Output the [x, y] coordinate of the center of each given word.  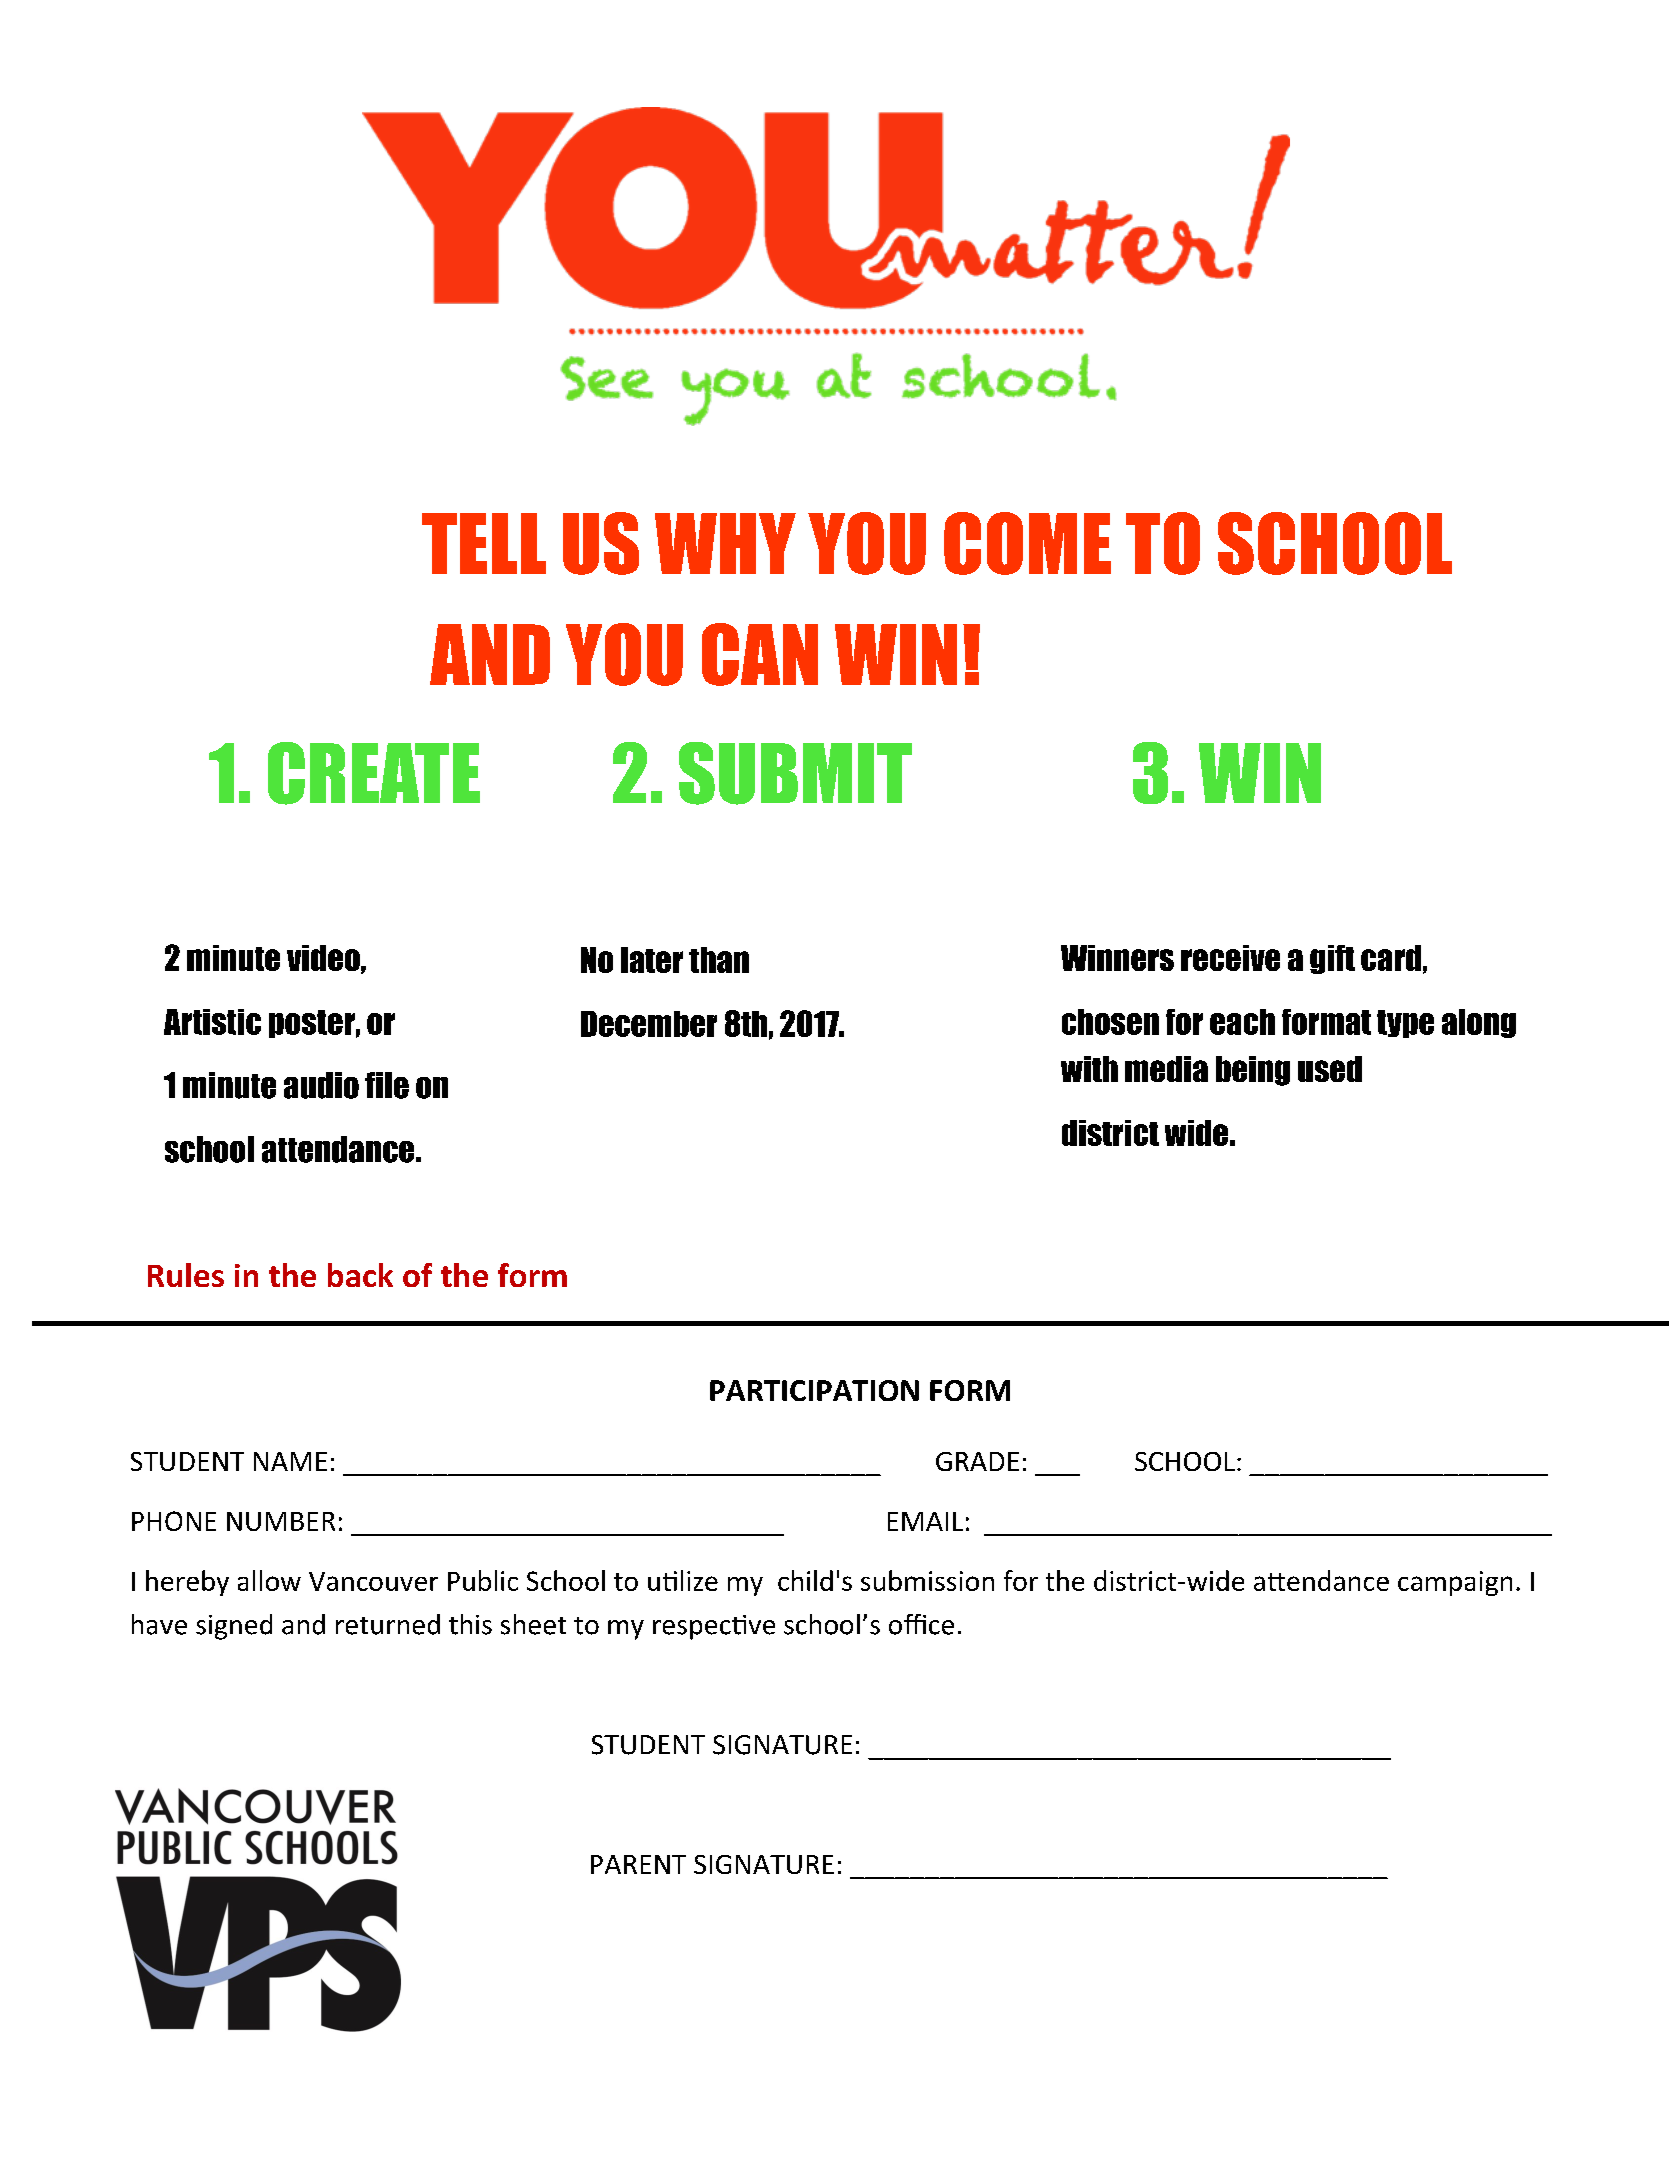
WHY [725, 543]
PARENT [638, 1864]
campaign [1455, 1583]
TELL [484, 543]
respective [714, 1627]
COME [1027, 543]
